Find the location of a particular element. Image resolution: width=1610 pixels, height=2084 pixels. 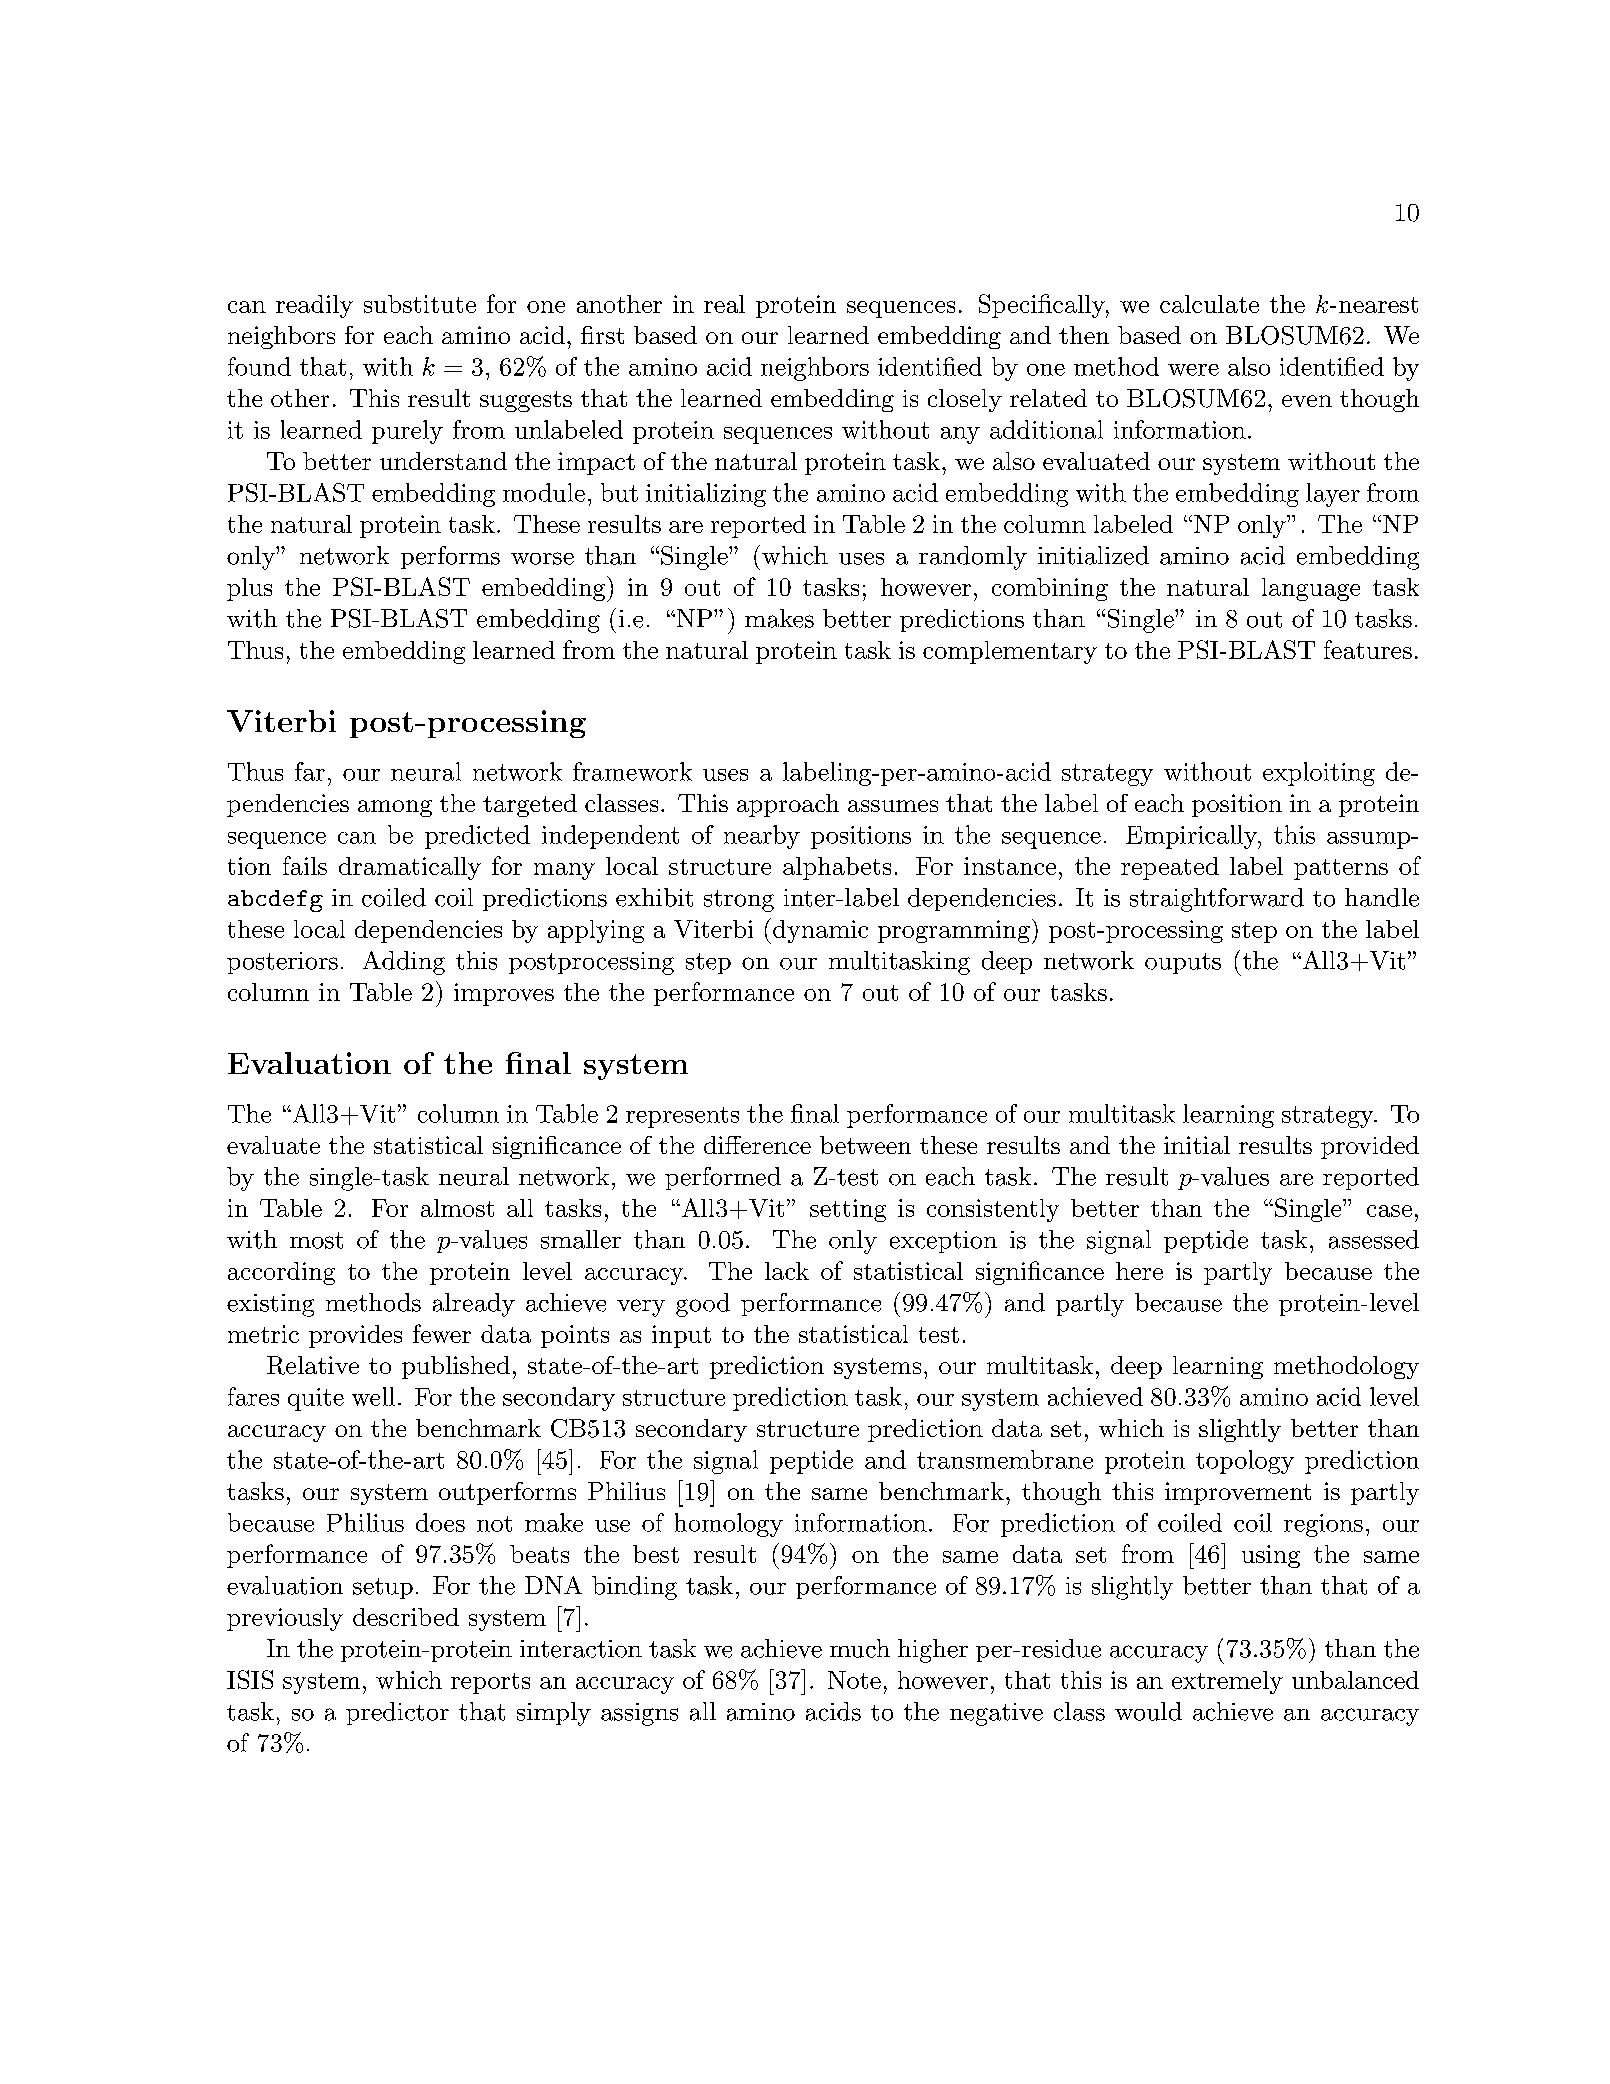

approach is located at coordinates (788, 805).
